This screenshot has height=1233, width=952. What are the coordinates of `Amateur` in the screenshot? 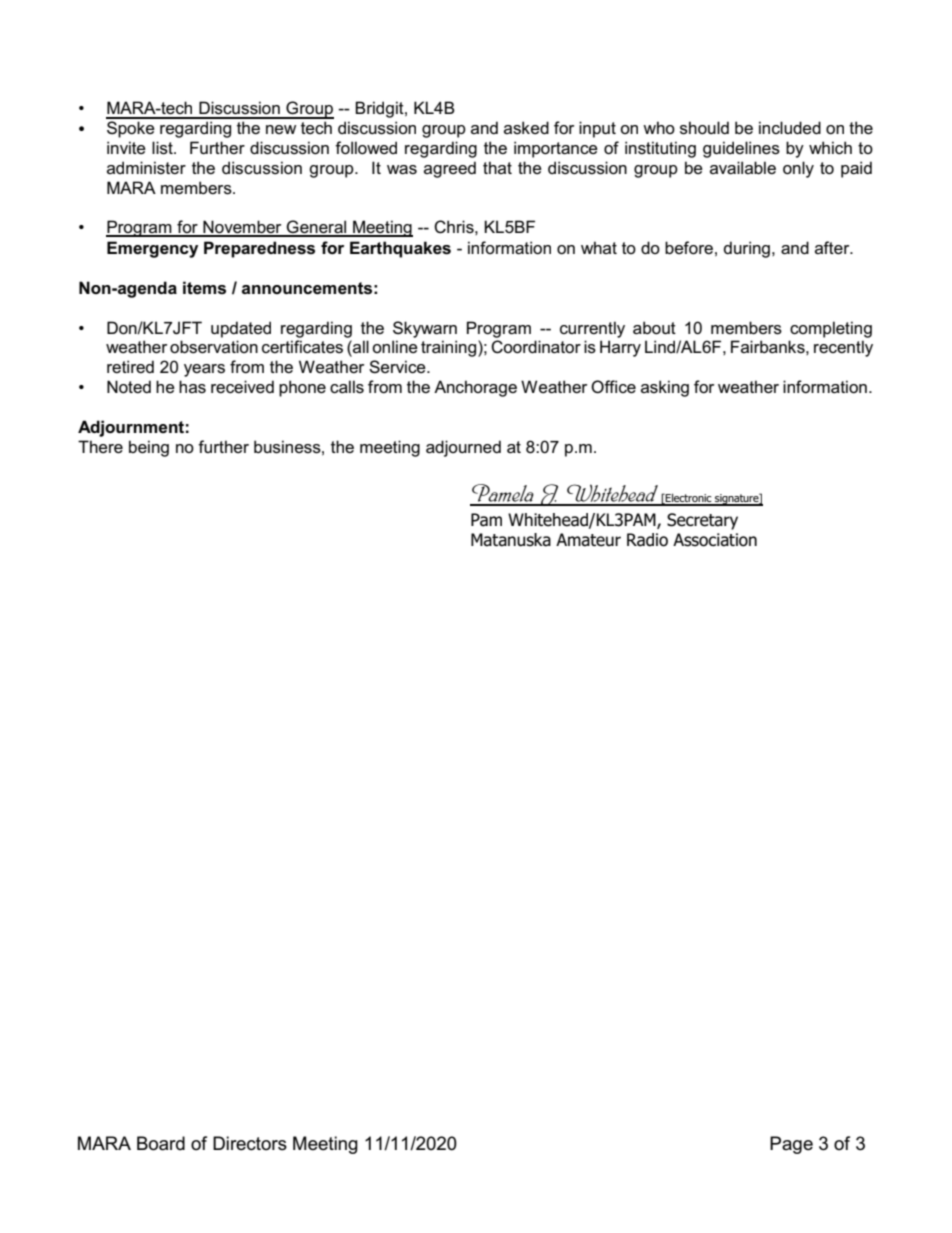 It's located at (588, 540).
